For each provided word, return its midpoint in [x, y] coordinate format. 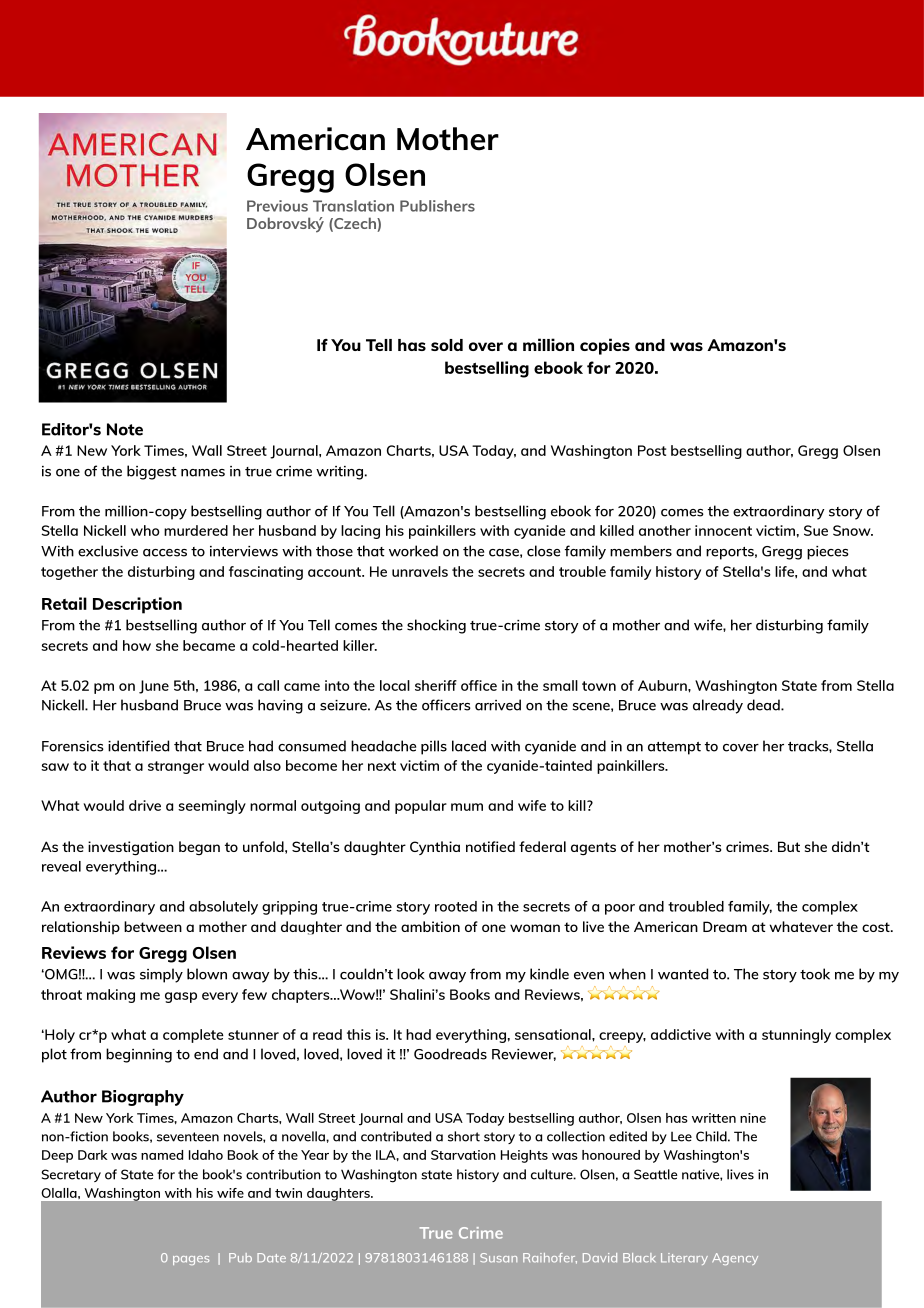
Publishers [437, 206]
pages [191, 1260]
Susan [498, 1258]
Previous [277, 206]
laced [469, 746]
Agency [735, 1259]
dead [764, 705]
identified [138, 746]
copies [605, 346]
